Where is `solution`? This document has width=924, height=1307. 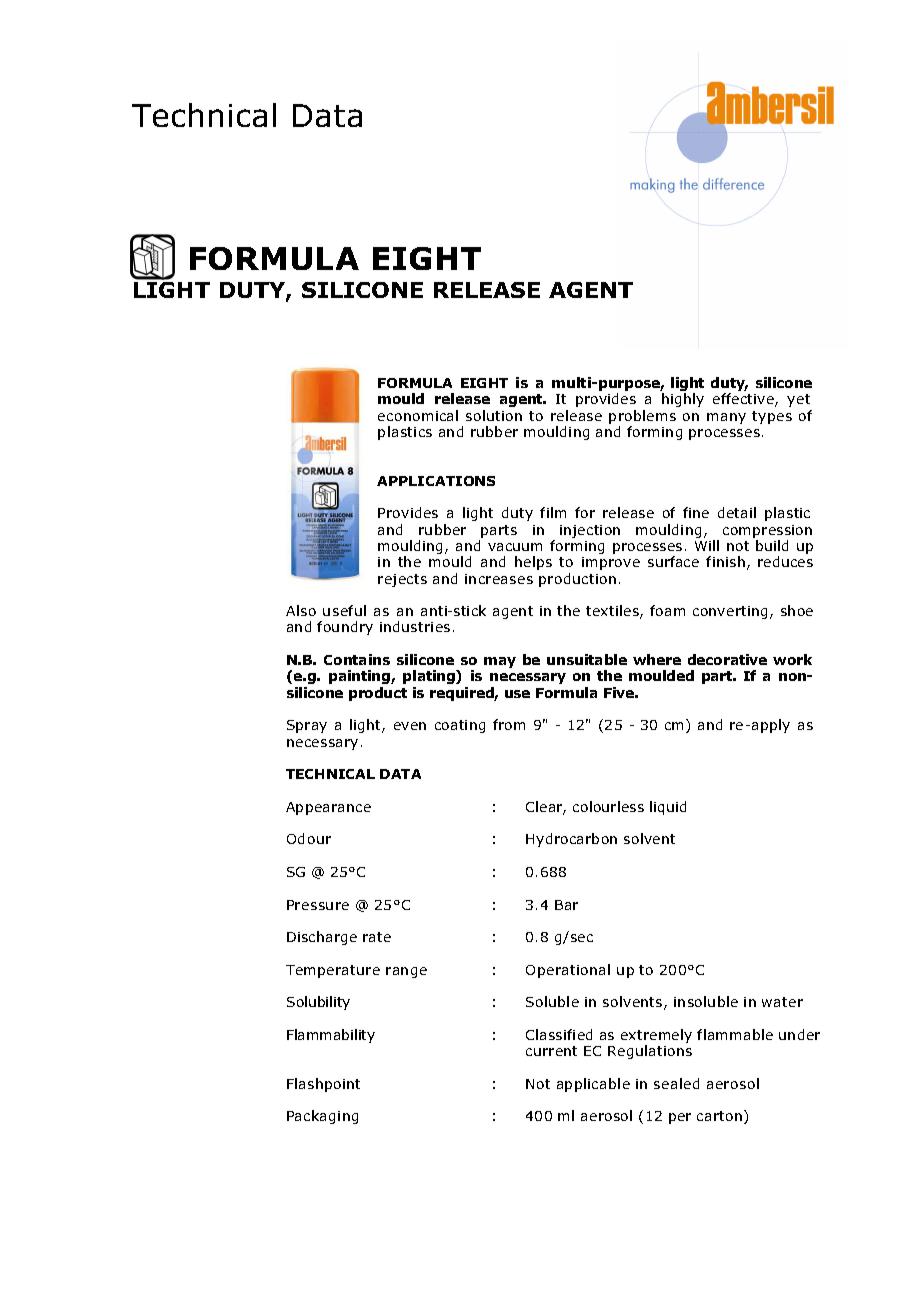 solution is located at coordinates (494, 415).
